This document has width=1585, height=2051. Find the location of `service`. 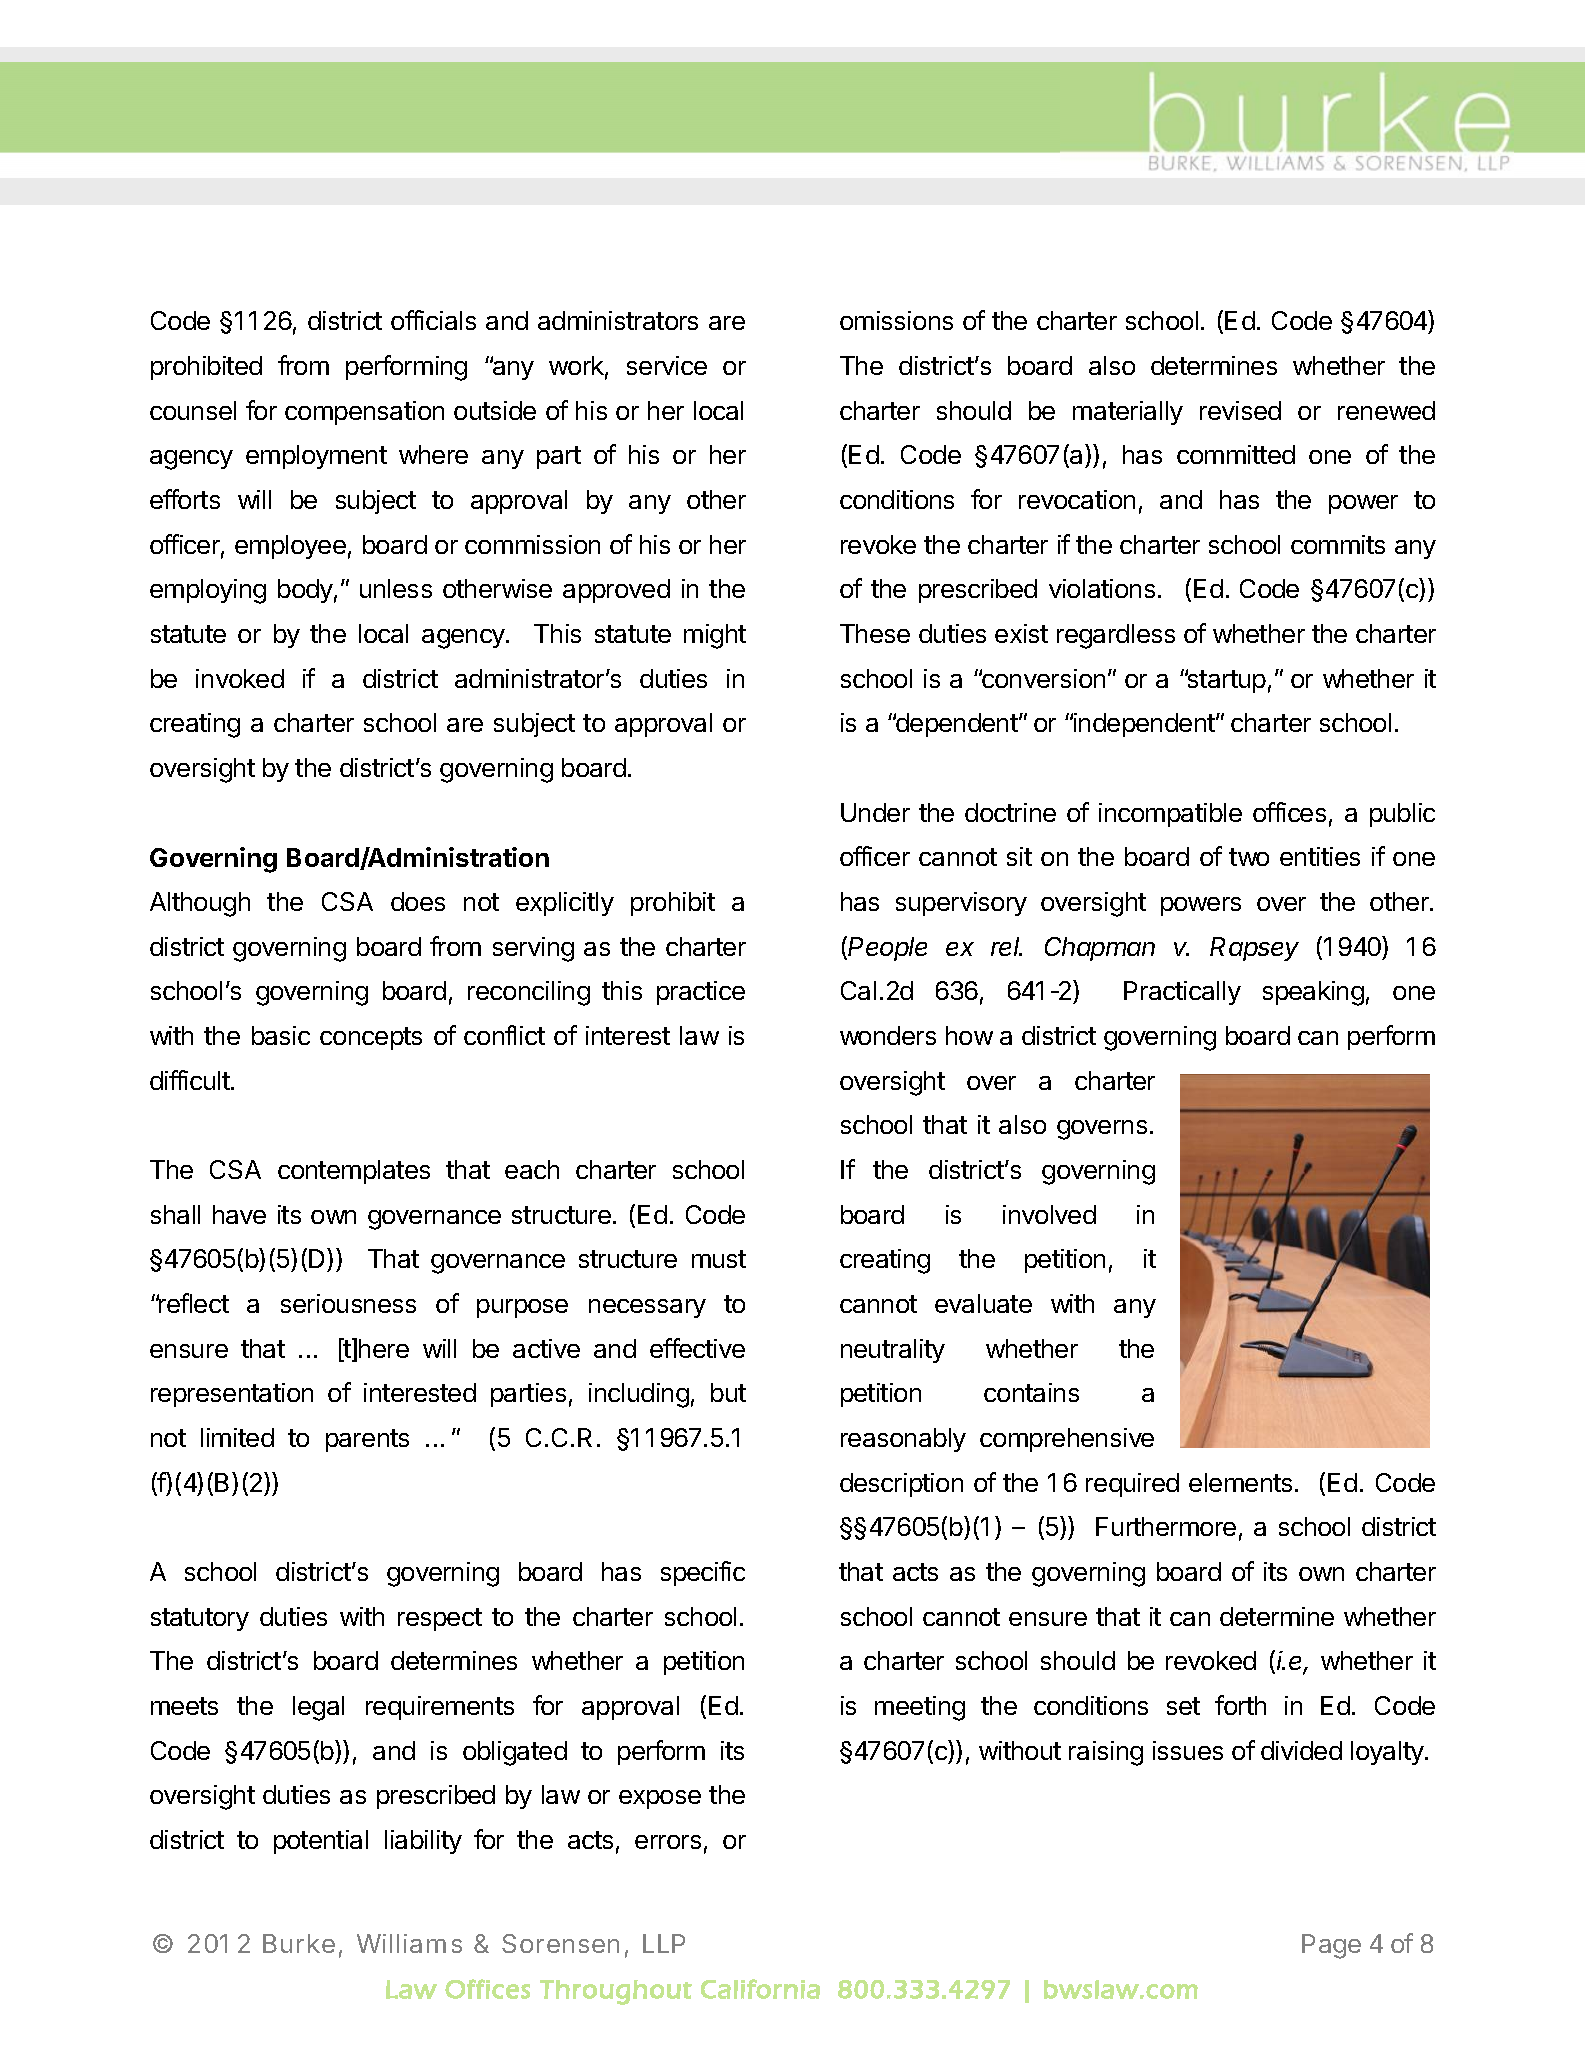

service is located at coordinates (667, 365).
